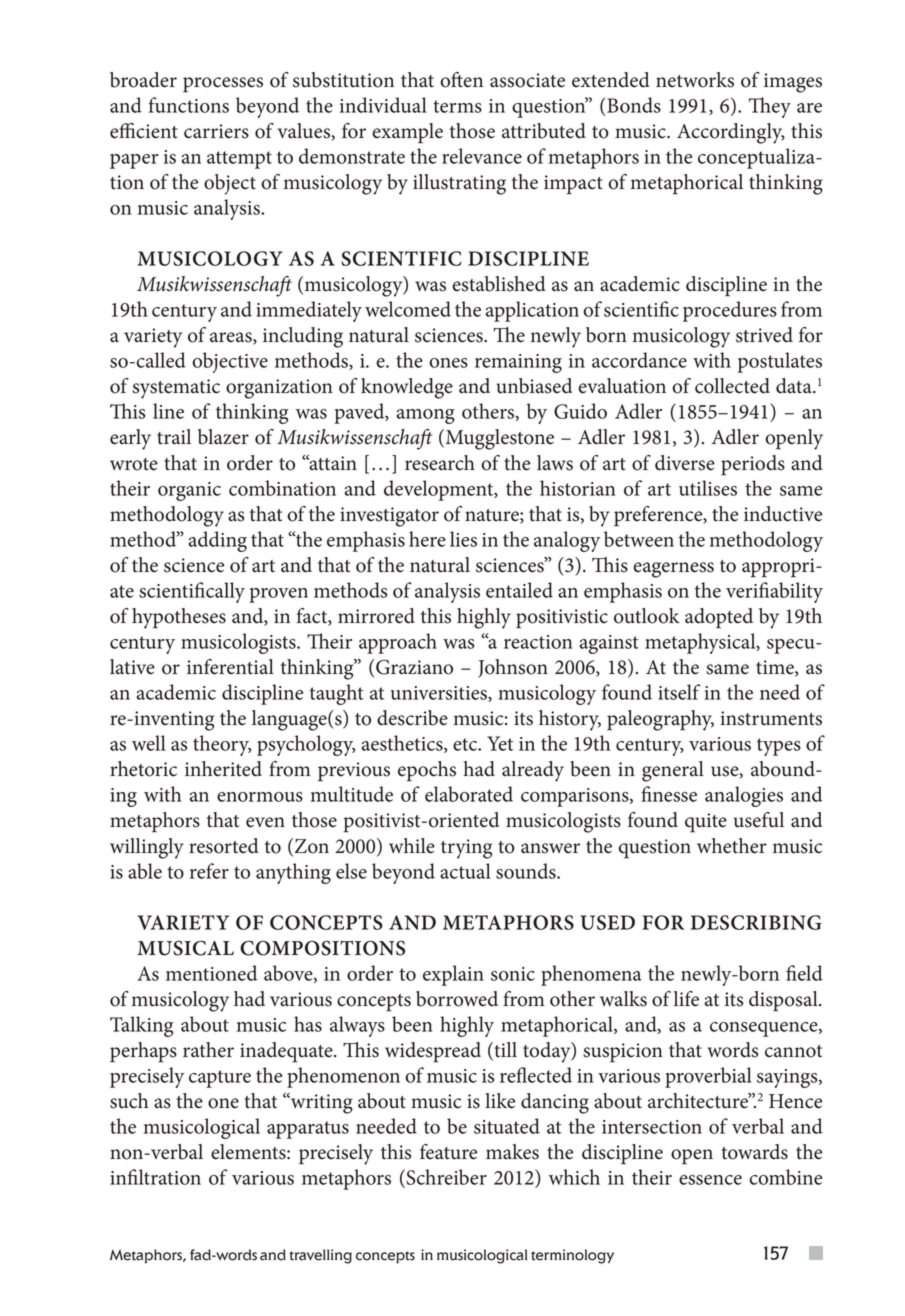  Describe the element at coordinates (223, 769) in the document. I see `inherited` at that location.
